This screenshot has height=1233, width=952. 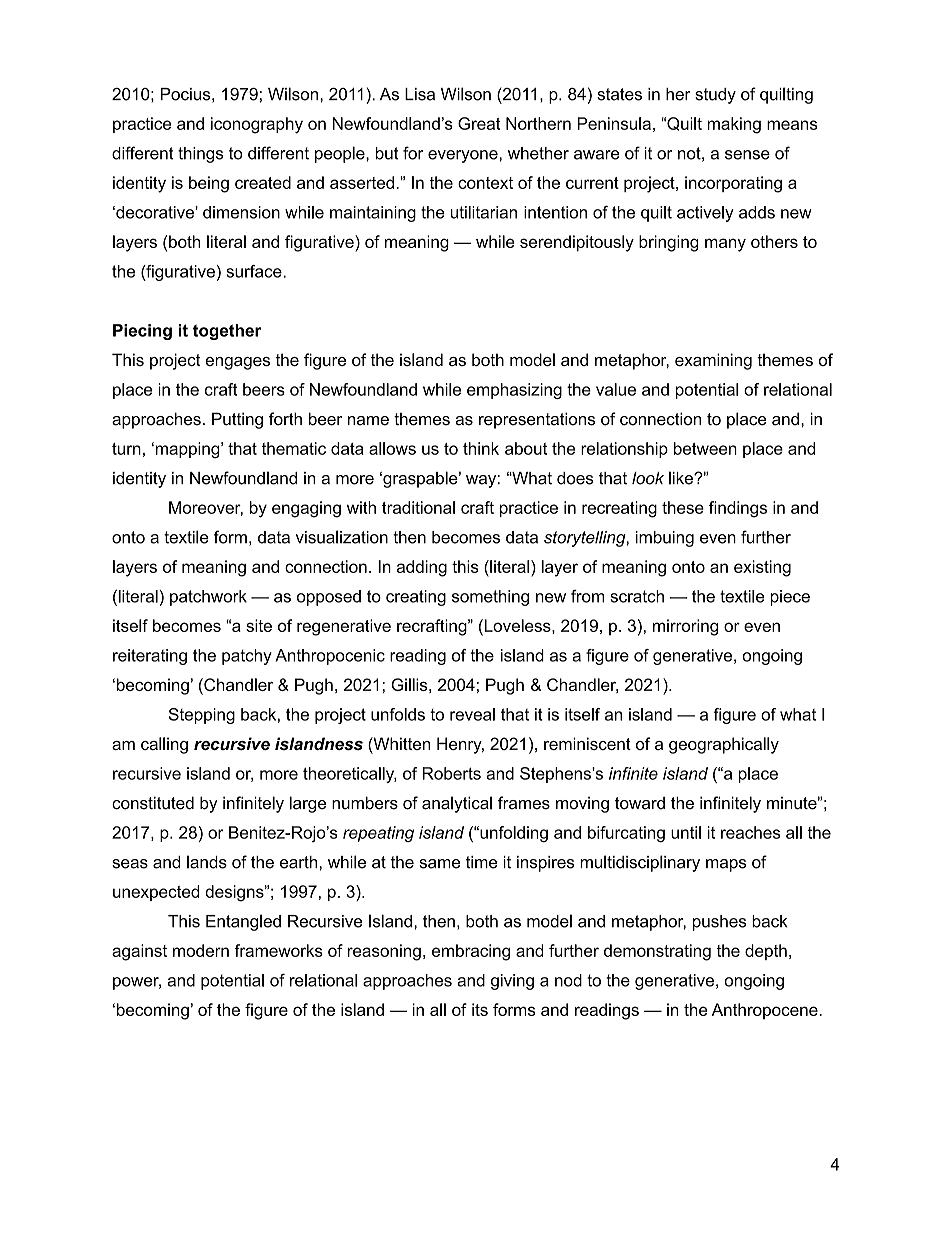 I want to click on patchwork, so click(x=208, y=598).
